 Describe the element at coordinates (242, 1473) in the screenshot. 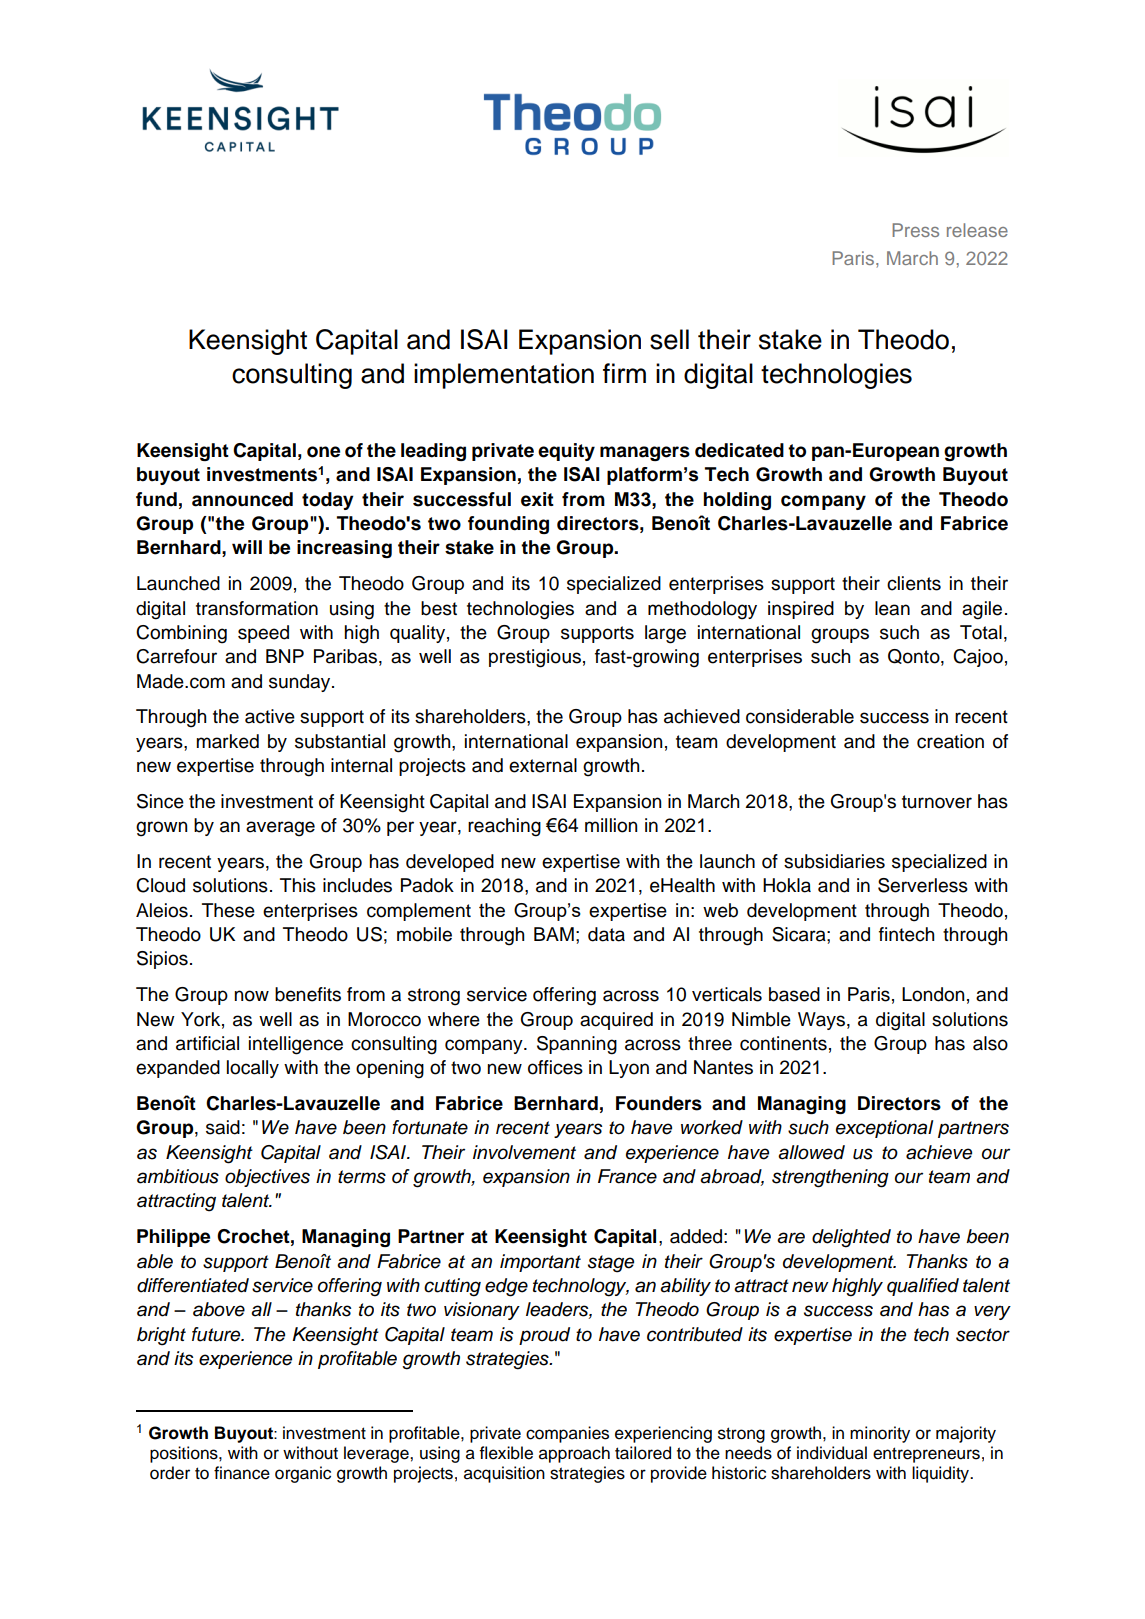

I see `finance` at that location.
